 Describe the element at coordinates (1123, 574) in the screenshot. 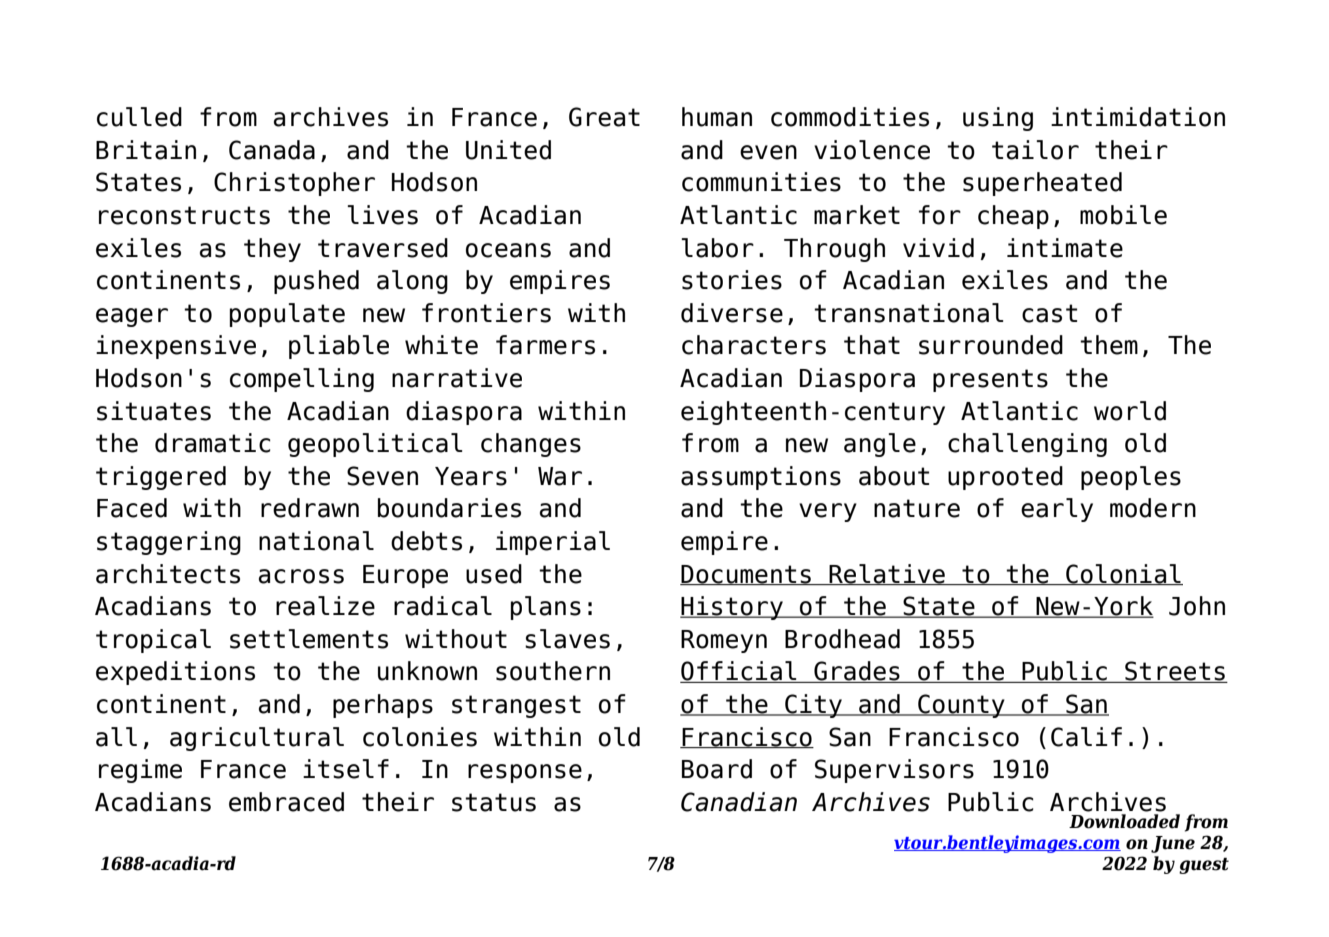

I see `Colonial` at that location.
